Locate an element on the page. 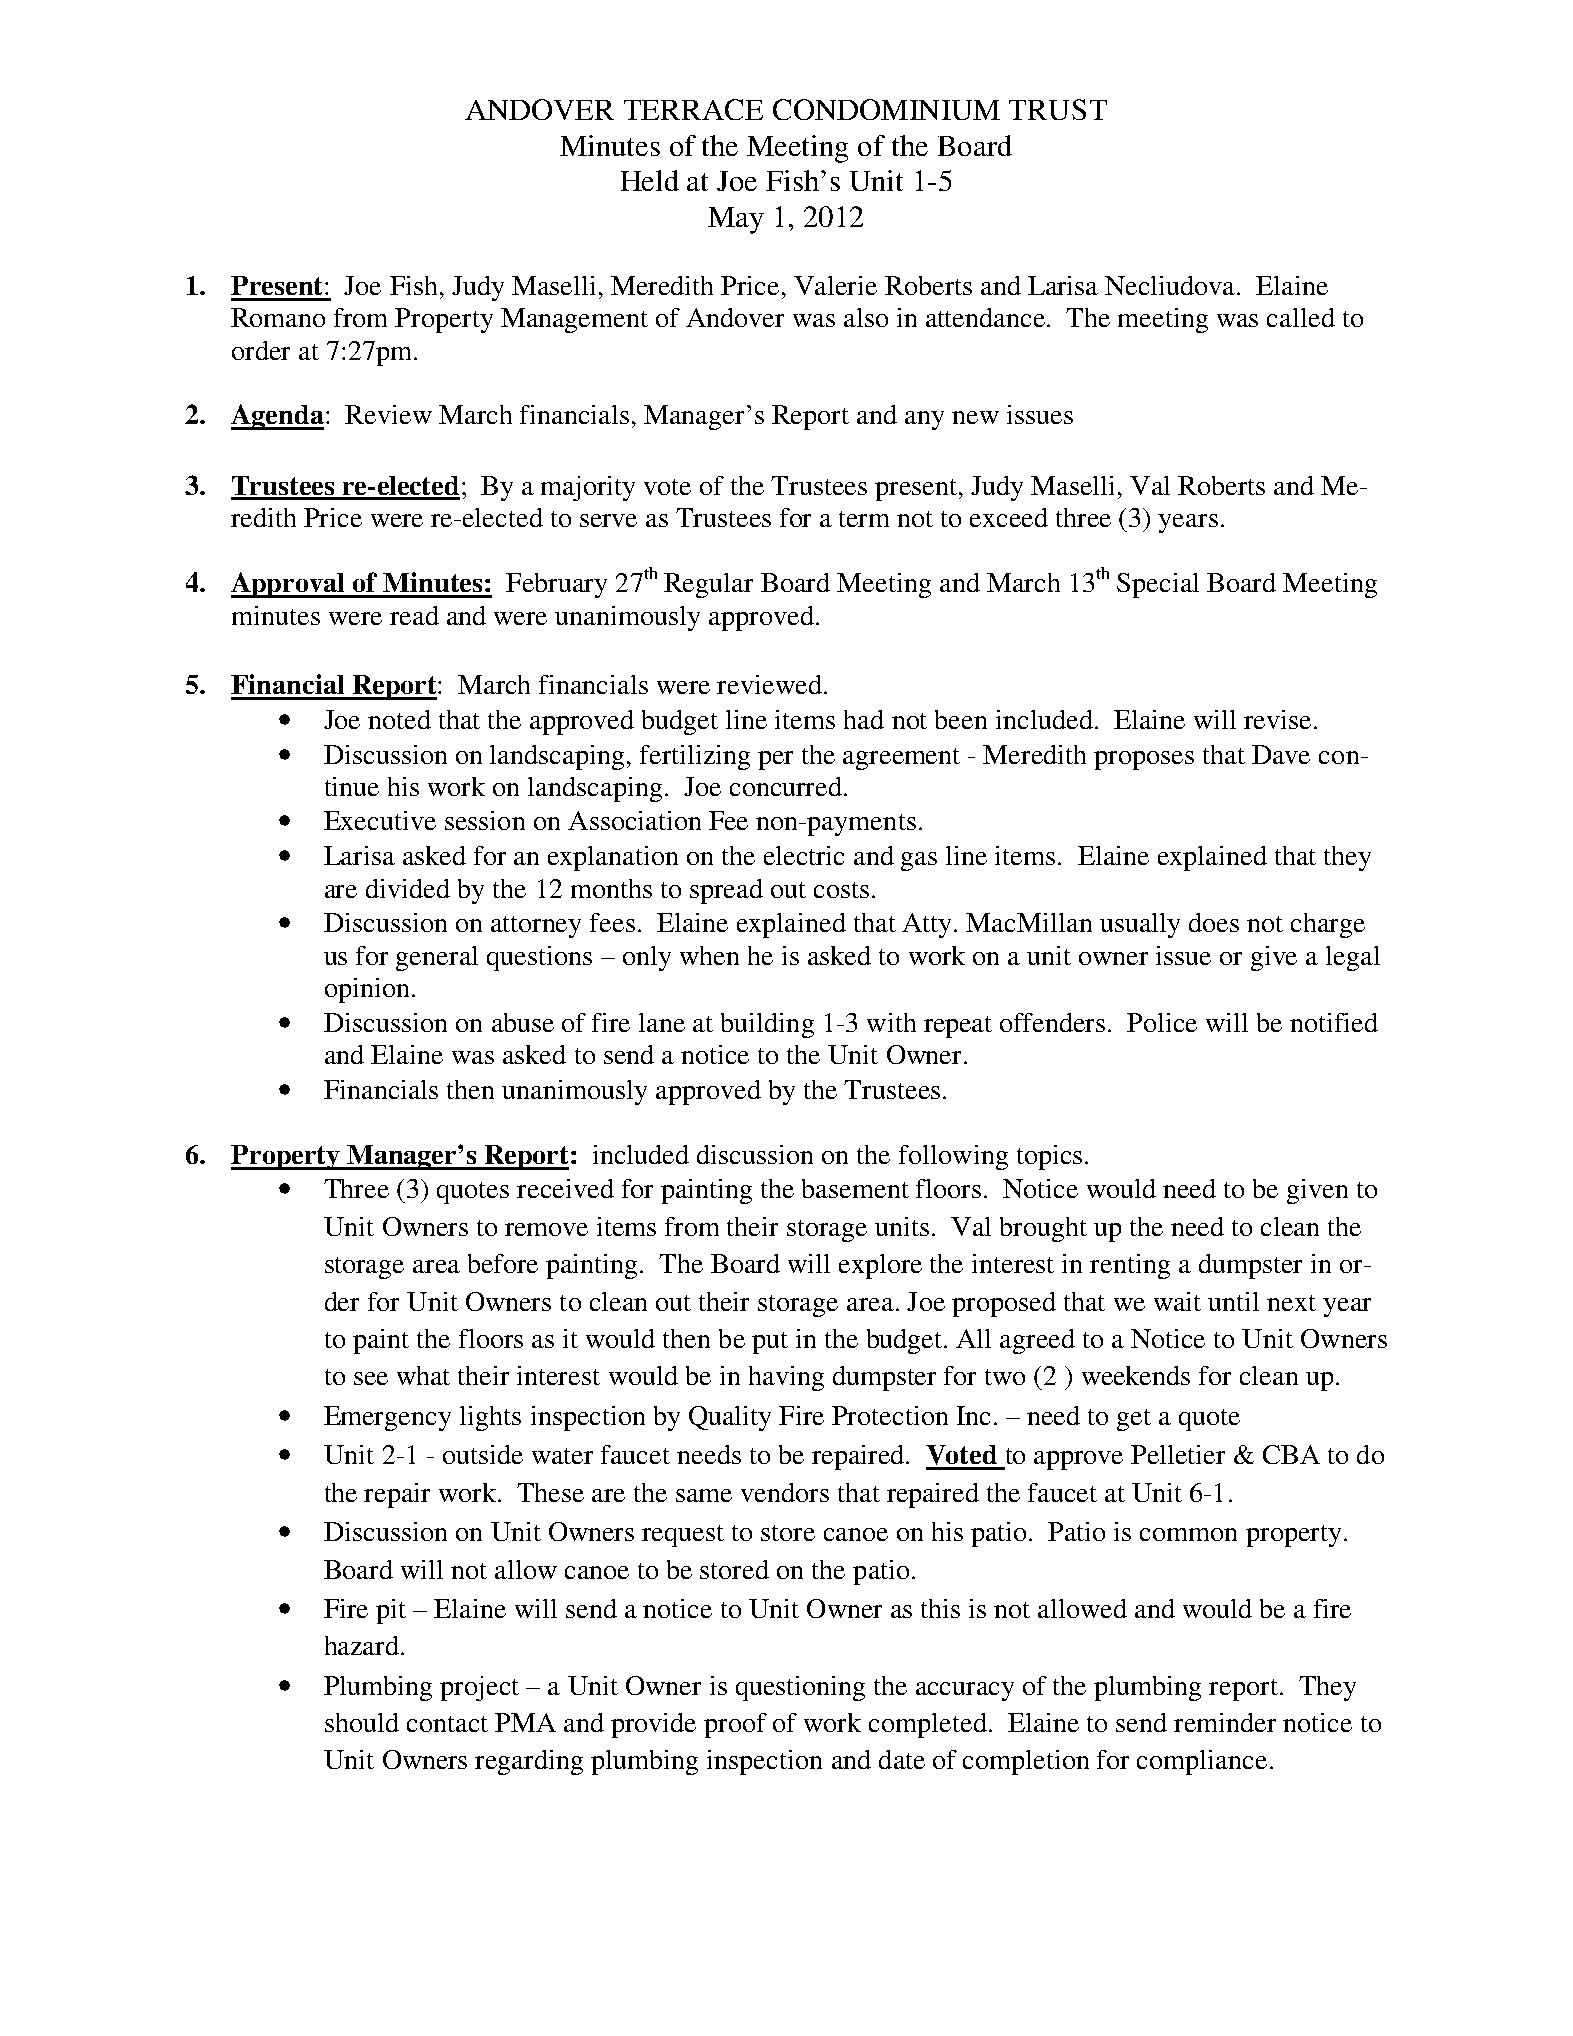 The width and height of the document is (1573, 2036). should is located at coordinates (362, 1722).
